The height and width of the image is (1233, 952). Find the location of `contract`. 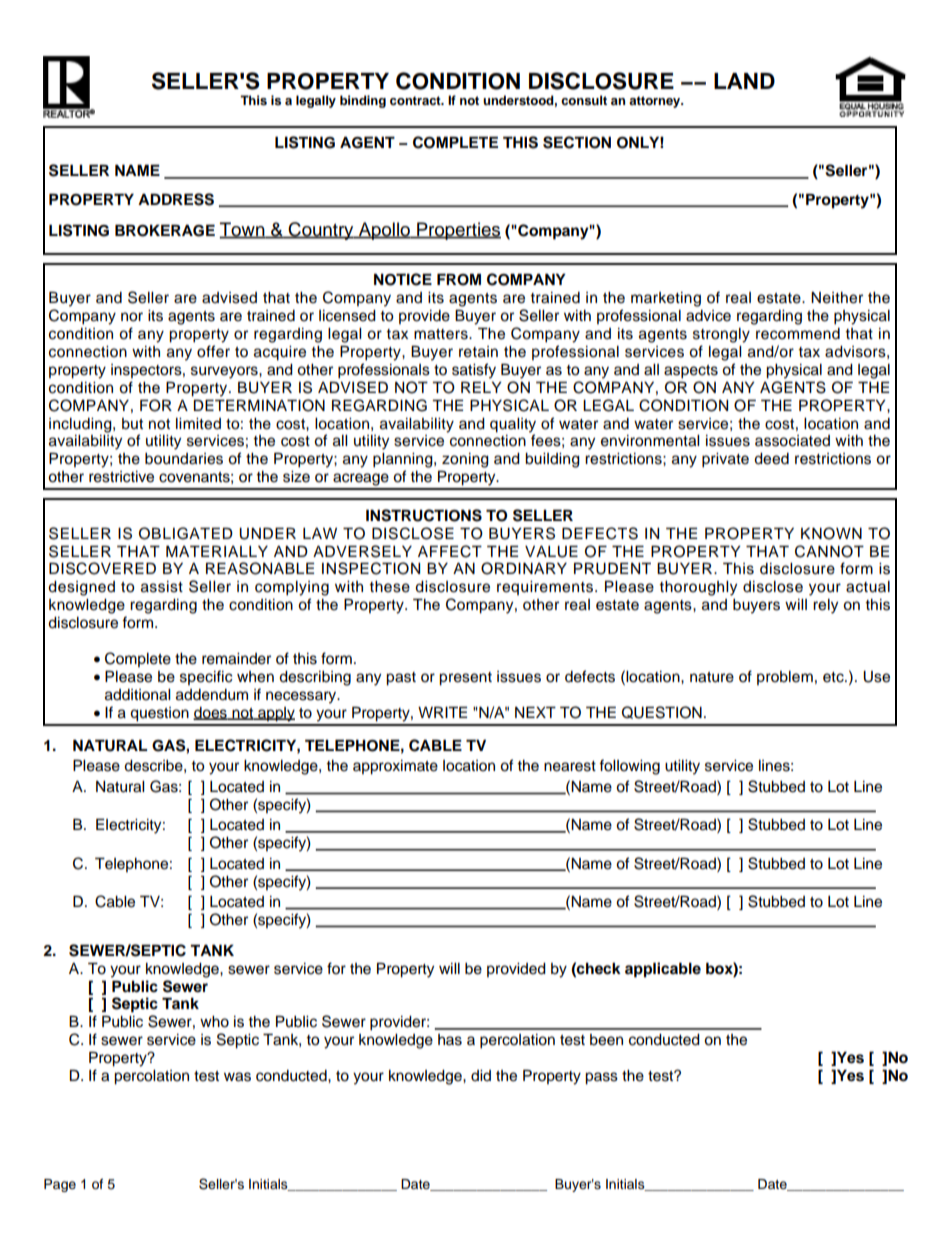

contract is located at coordinates (416, 100).
